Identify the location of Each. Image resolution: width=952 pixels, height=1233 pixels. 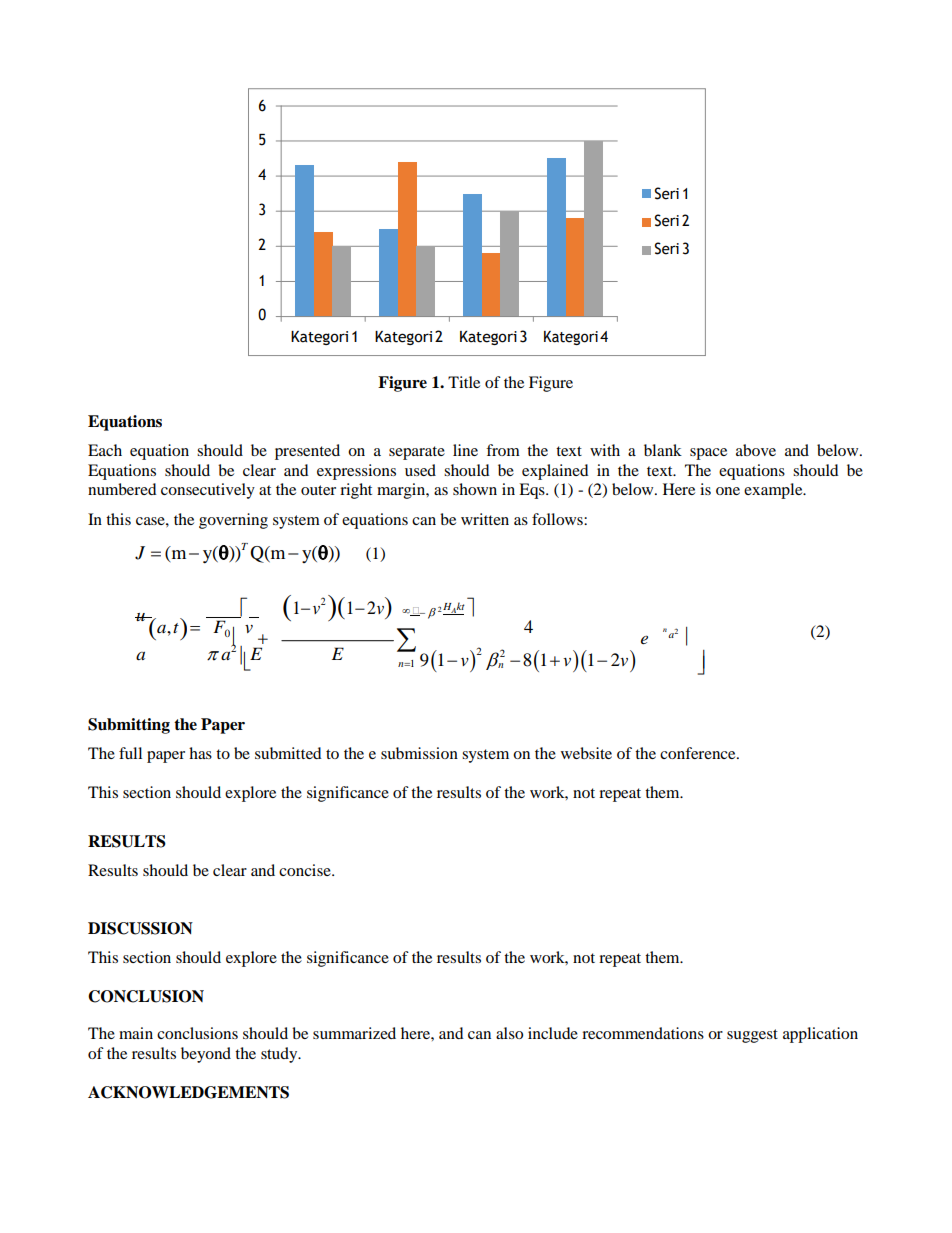
(105, 450).
